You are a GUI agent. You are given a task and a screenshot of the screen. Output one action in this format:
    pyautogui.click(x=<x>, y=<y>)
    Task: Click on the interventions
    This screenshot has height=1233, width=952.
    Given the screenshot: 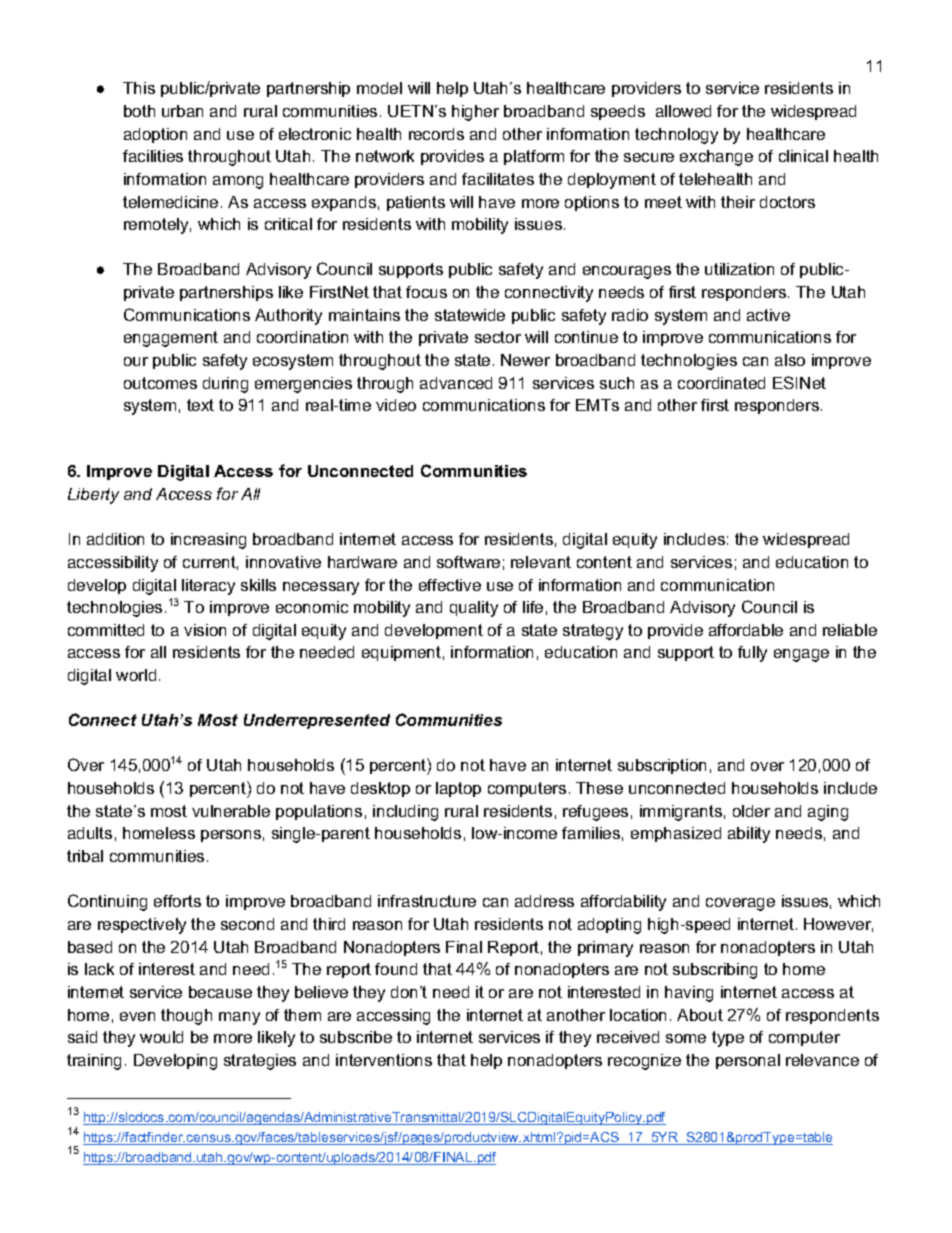 What is the action you would take?
    pyautogui.click(x=384, y=1060)
